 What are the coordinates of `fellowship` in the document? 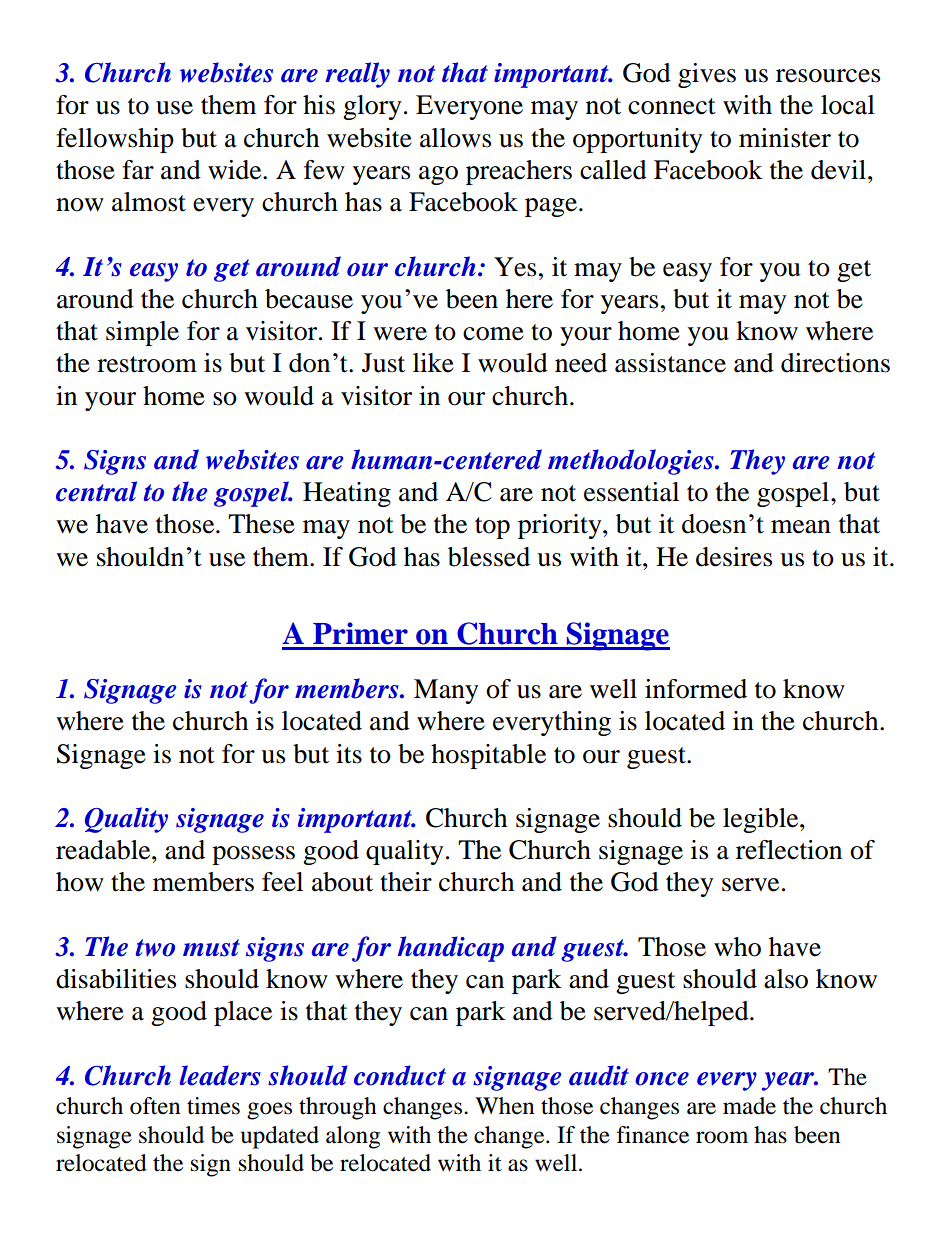 It's located at (115, 140).
